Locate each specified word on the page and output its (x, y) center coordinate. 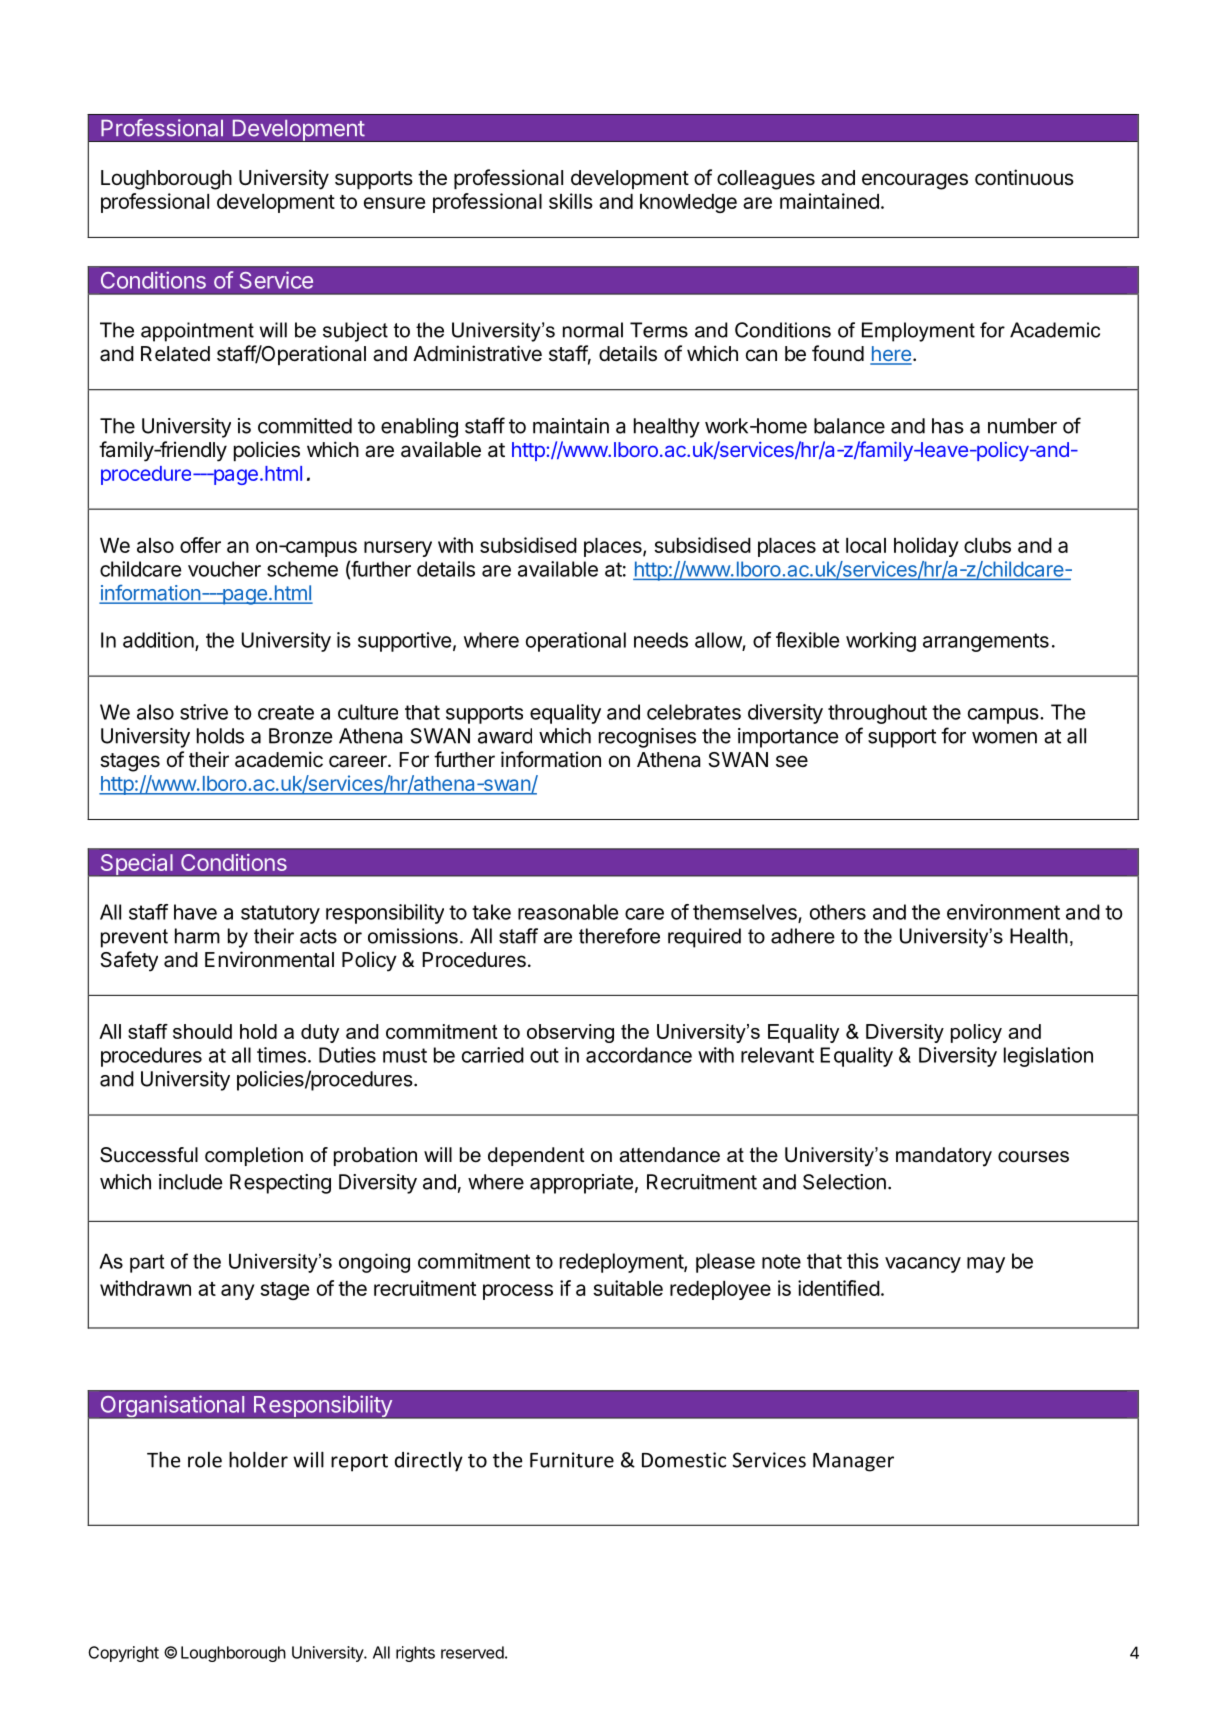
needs (661, 640)
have (195, 912)
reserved (472, 1652)
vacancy (923, 1265)
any (237, 1292)
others (838, 912)
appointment (197, 332)
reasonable (568, 912)
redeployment (622, 1263)
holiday (926, 547)
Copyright (123, 1654)
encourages (915, 181)
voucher (224, 569)
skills (571, 201)
